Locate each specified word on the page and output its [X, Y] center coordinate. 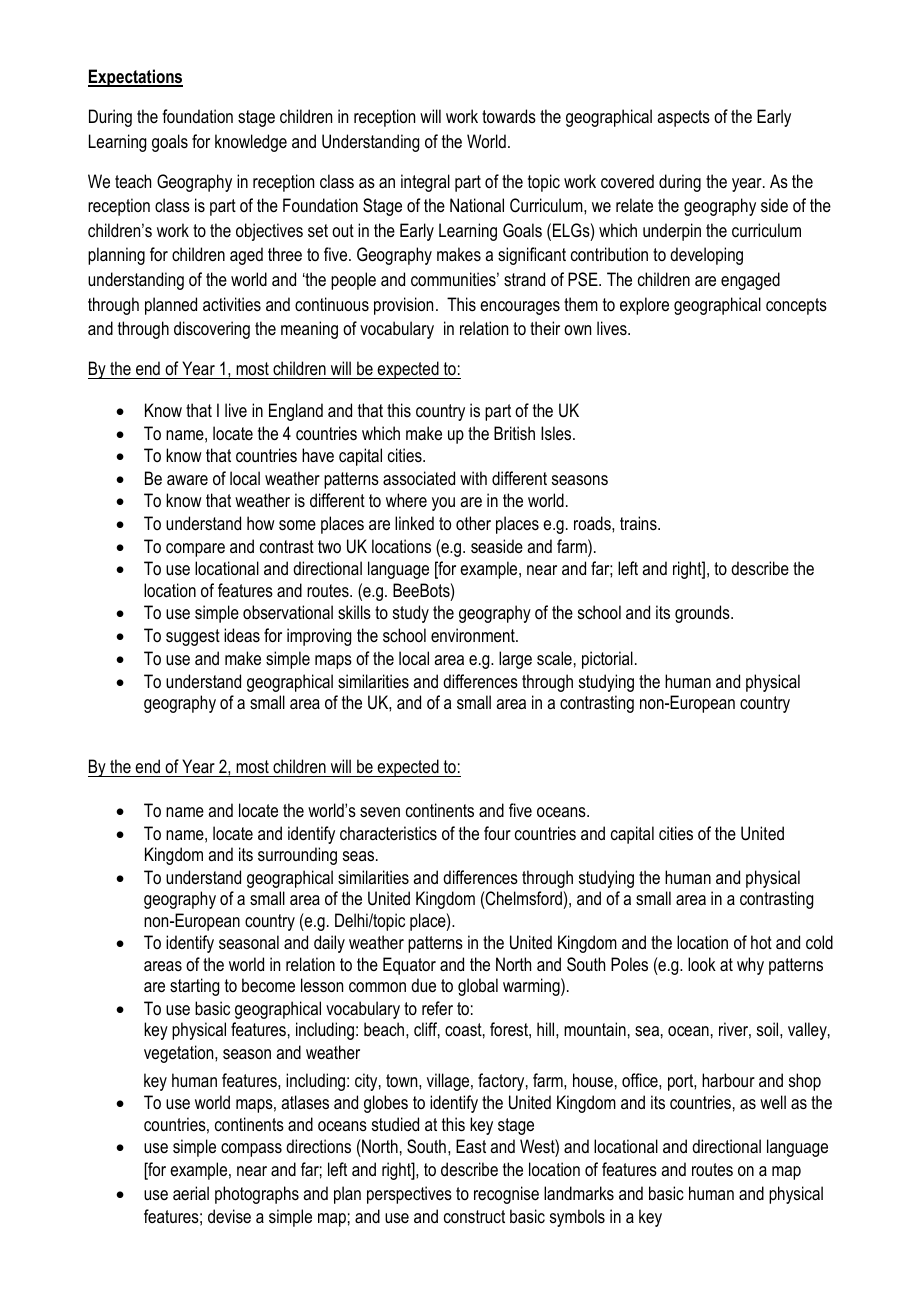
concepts [796, 306]
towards [509, 116]
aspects [683, 118]
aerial [191, 1193]
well [773, 1102]
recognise [506, 1195]
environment [474, 635]
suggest [193, 637]
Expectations [135, 78]
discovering [212, 330]
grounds [703, 614]
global [478, 987]
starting [194, 987]
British [514, 433]
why [750, 966]
